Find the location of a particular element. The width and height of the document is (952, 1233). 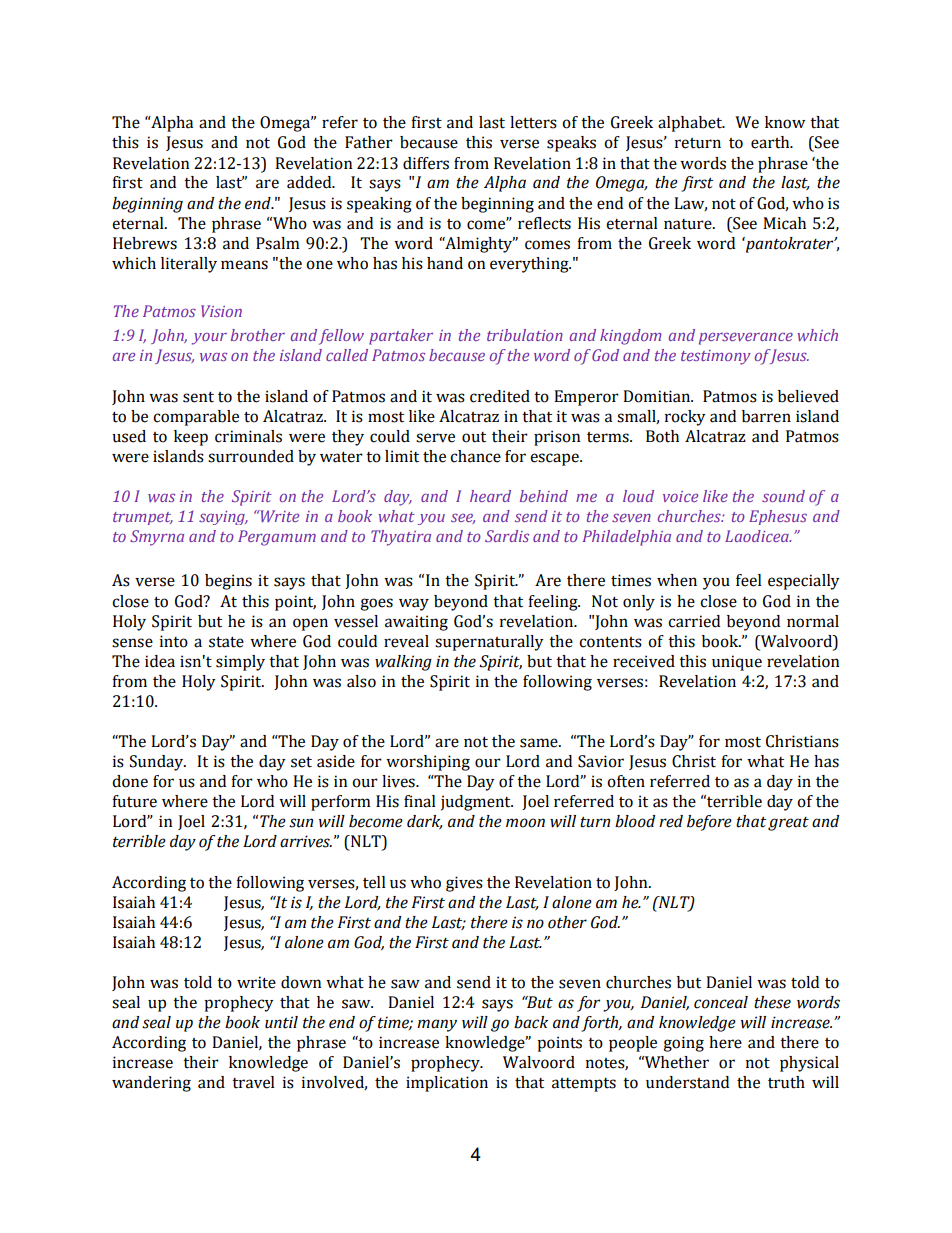

barren is located at coordinates (766, 416).
